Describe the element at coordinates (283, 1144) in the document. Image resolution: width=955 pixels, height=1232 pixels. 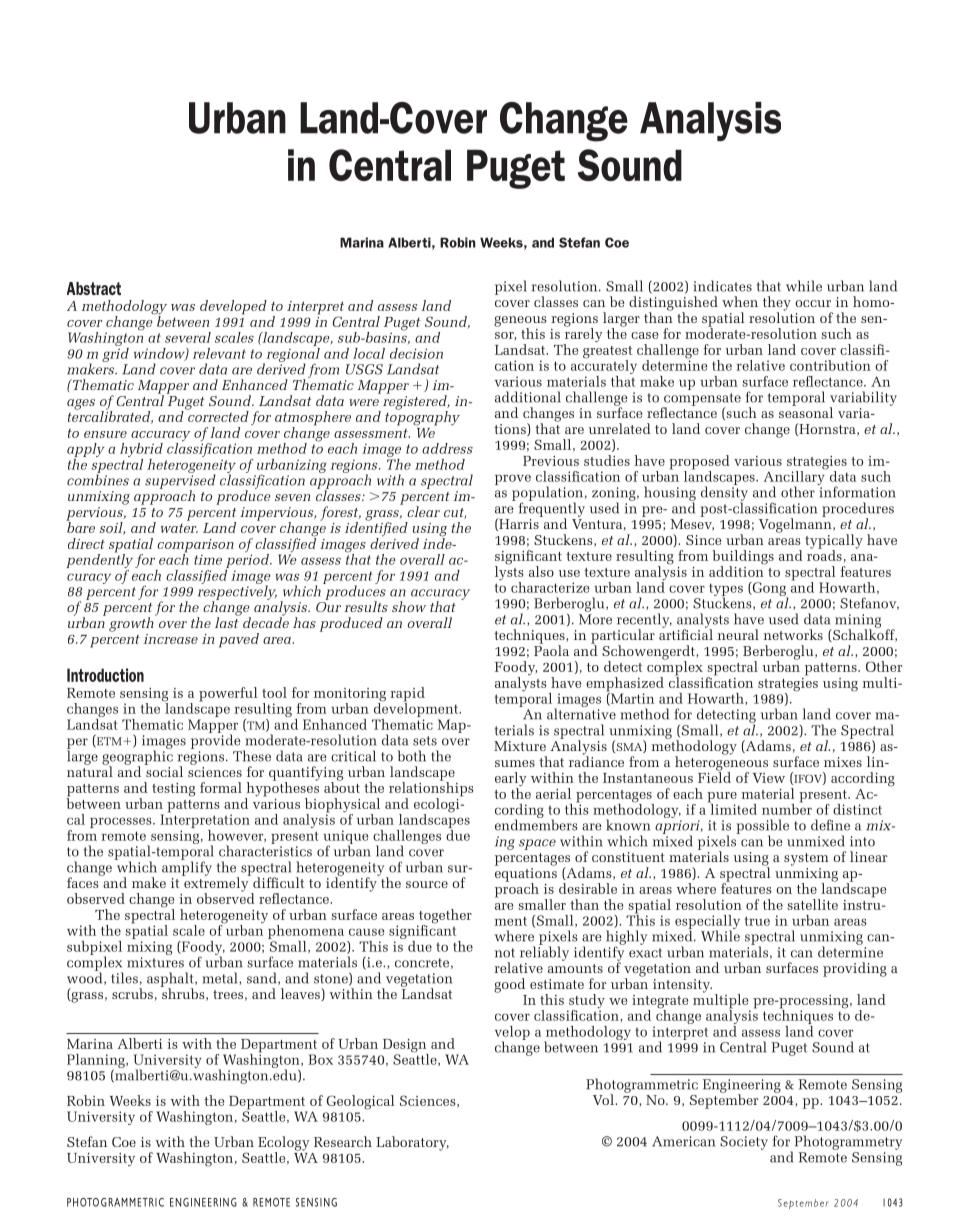
I see `Ecology` at that location.
